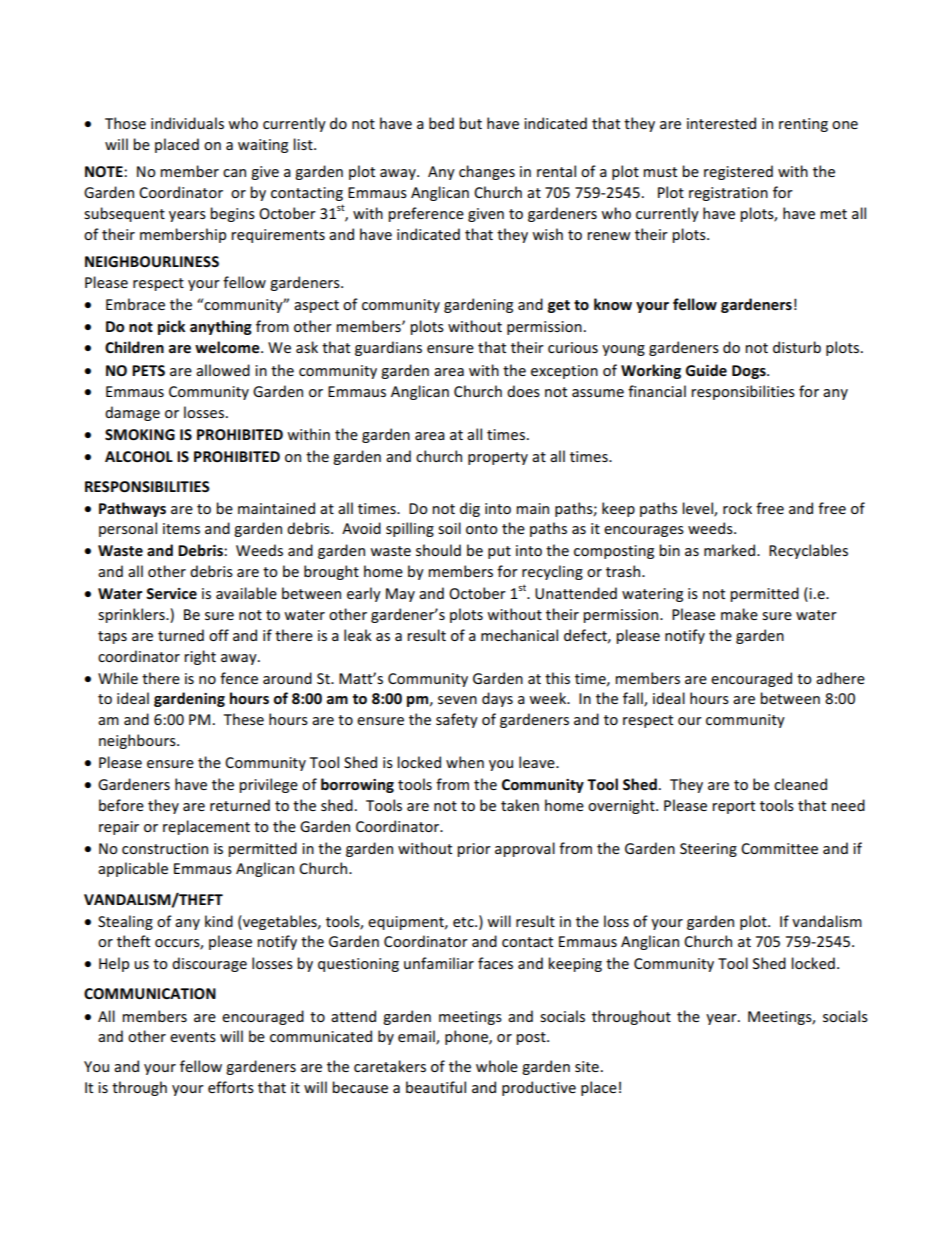  Describe the element at coordinates (187, 123) in the screenshot. I see `individuals` at that location.
